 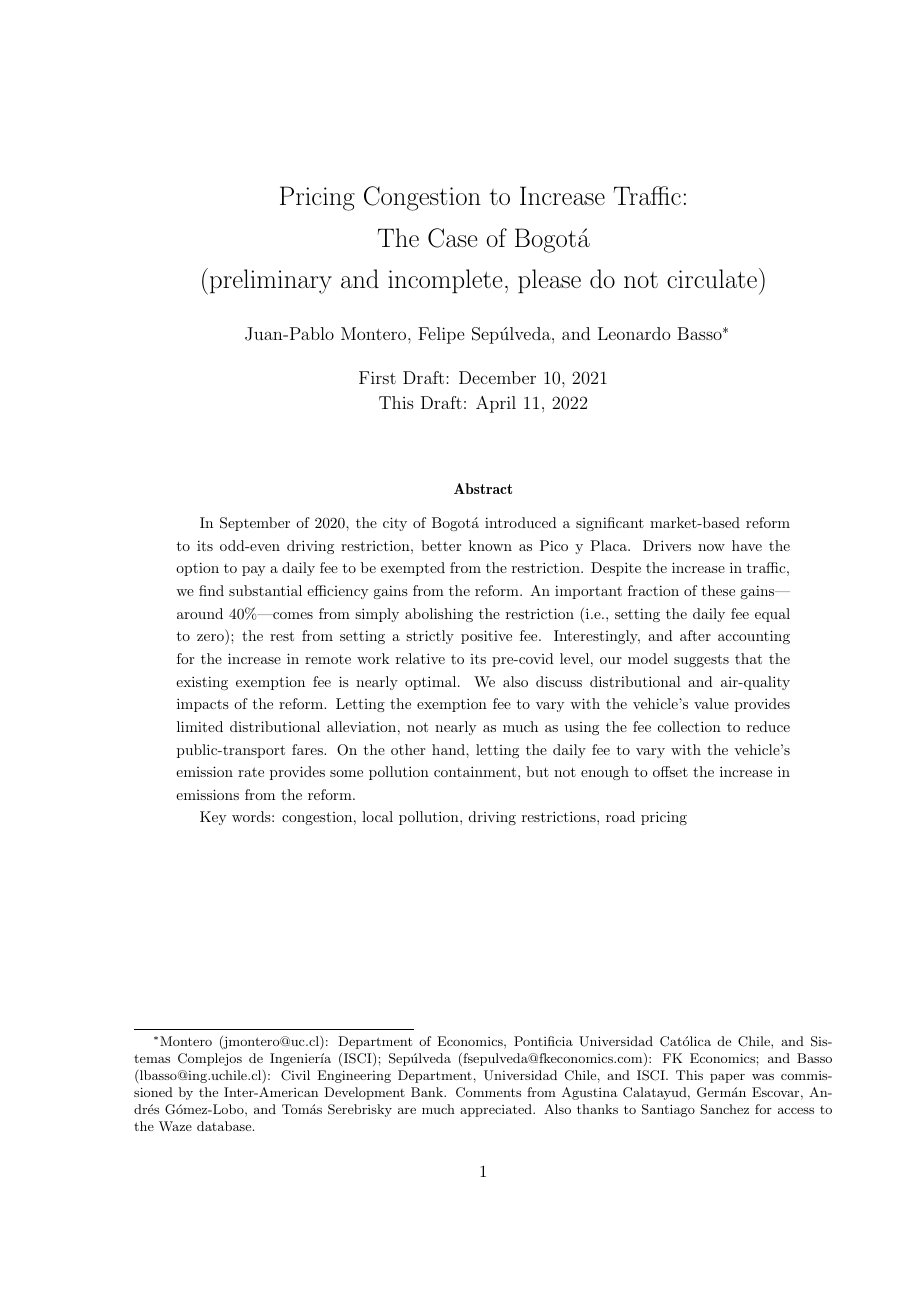 I want to click on optimal, so click(x=432, y=683).
